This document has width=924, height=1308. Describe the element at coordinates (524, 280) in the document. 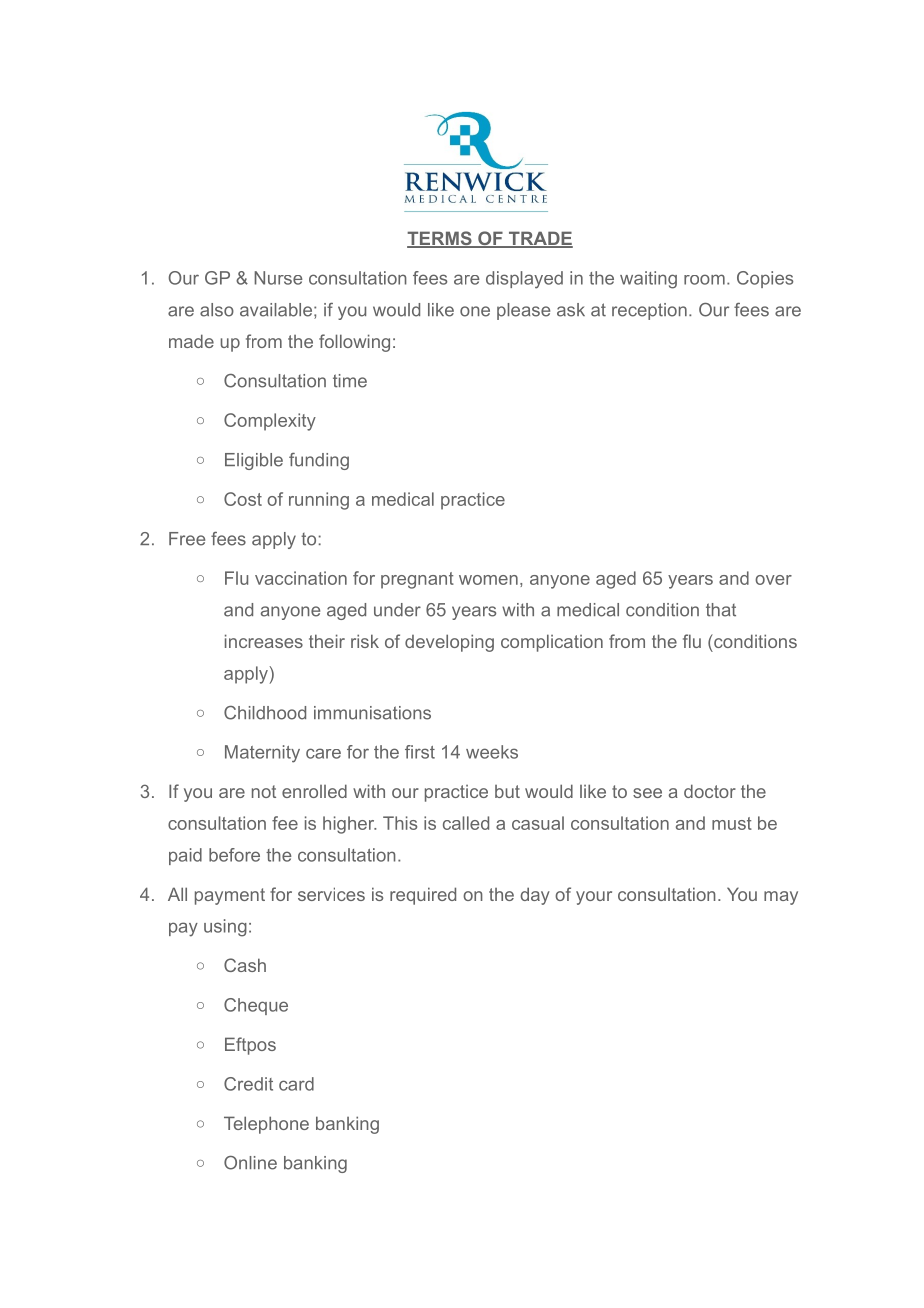

I see `displayed` at that location.
